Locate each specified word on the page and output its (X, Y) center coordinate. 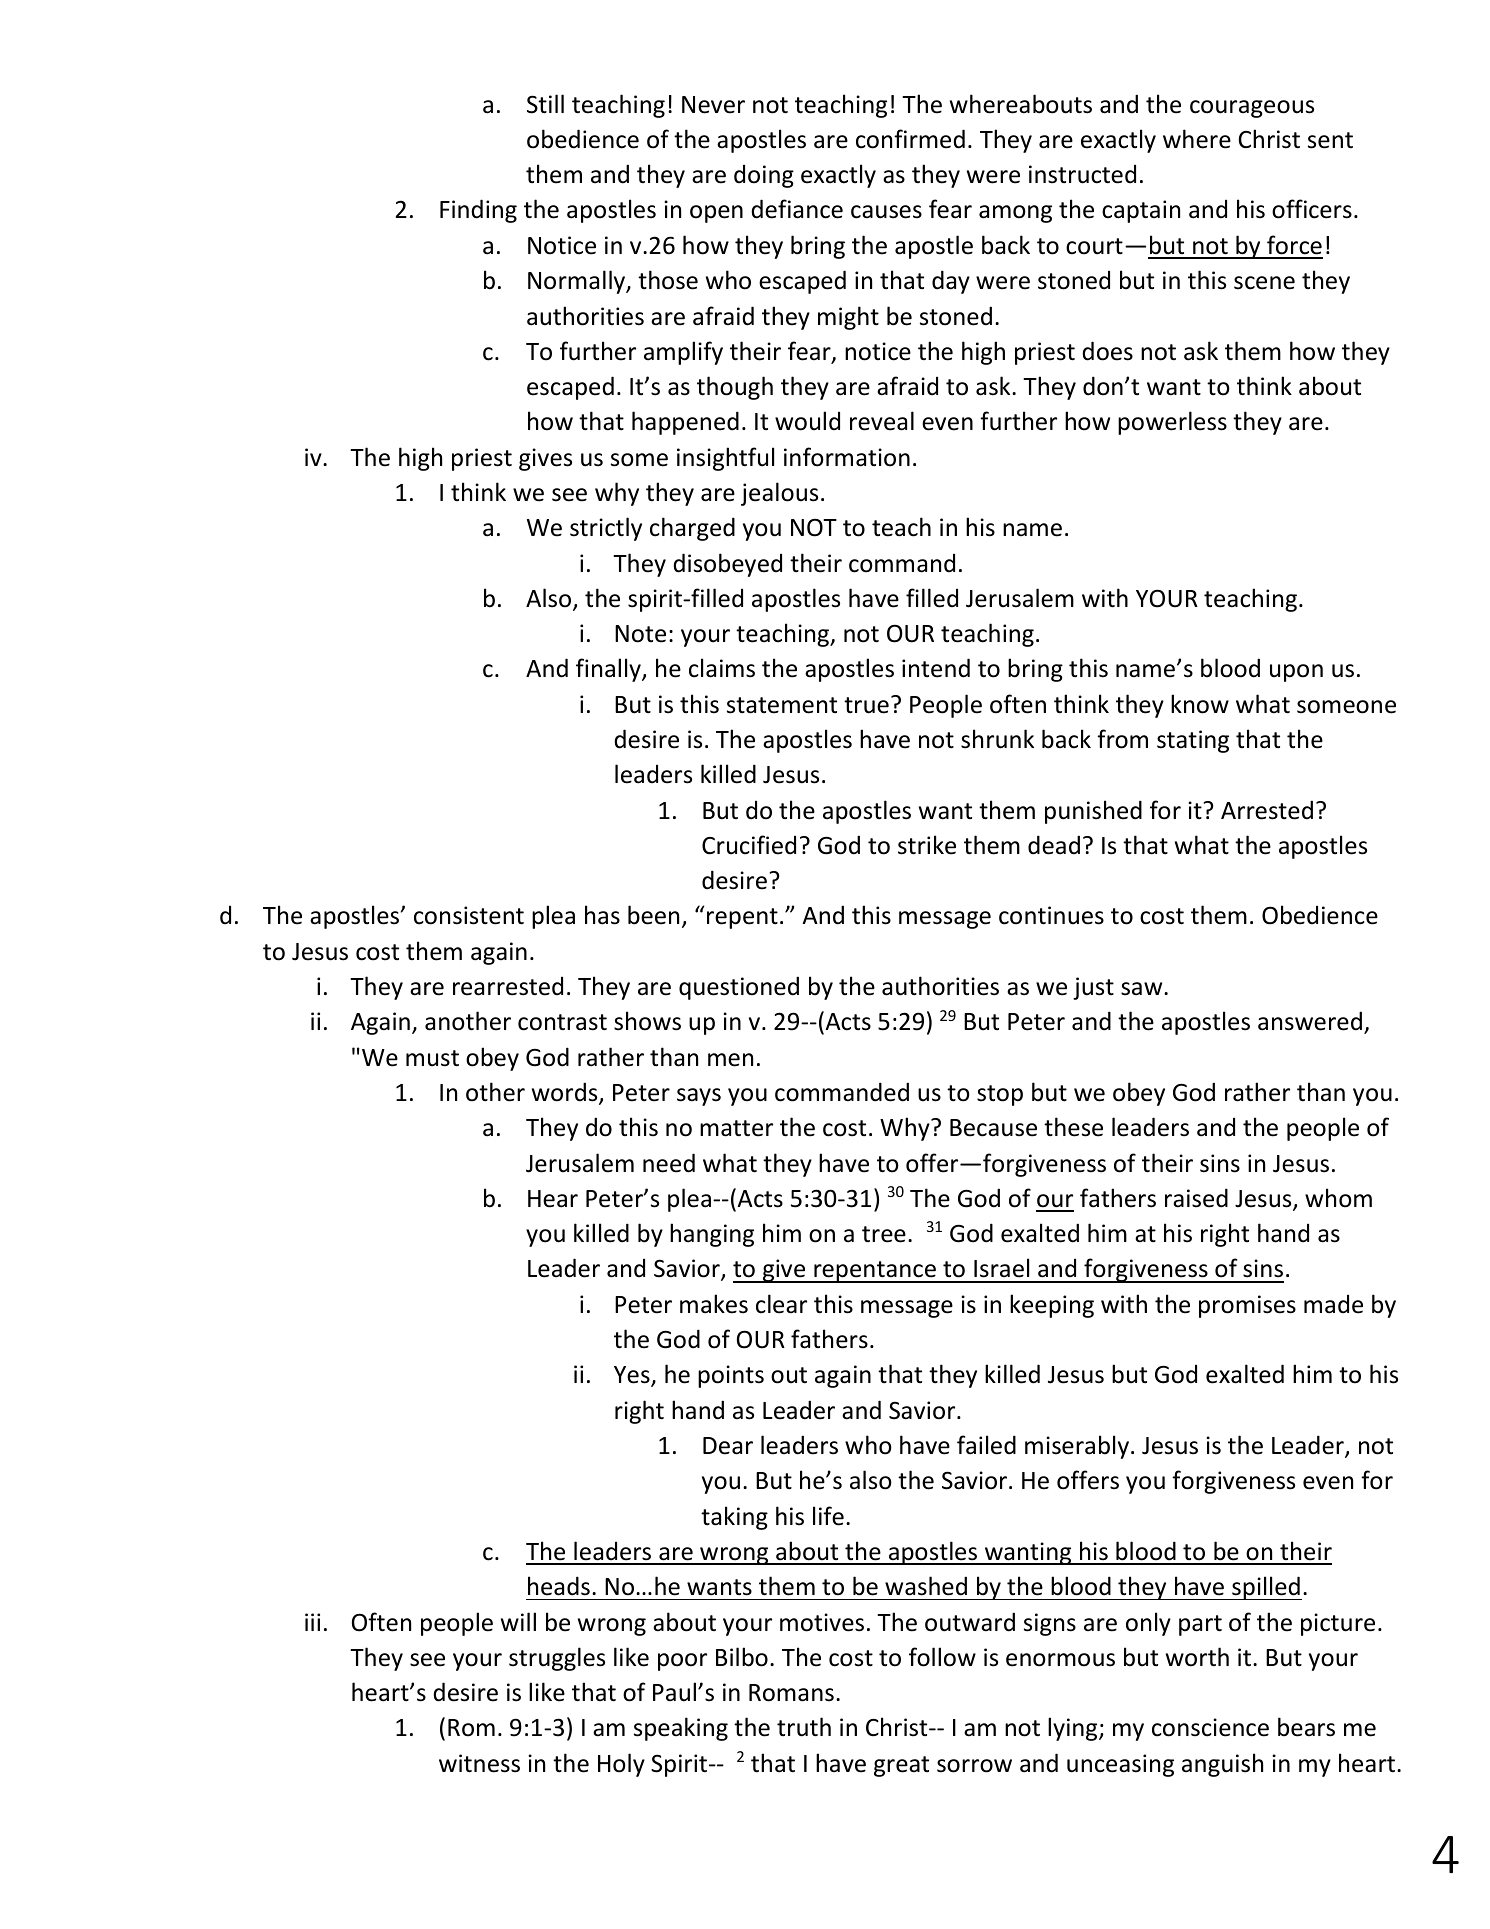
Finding (478, 211)
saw (1143, 989)
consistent (469, 915)
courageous (1252, 109)
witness (479, 1763)
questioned (739, 988)
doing (764, 176)
